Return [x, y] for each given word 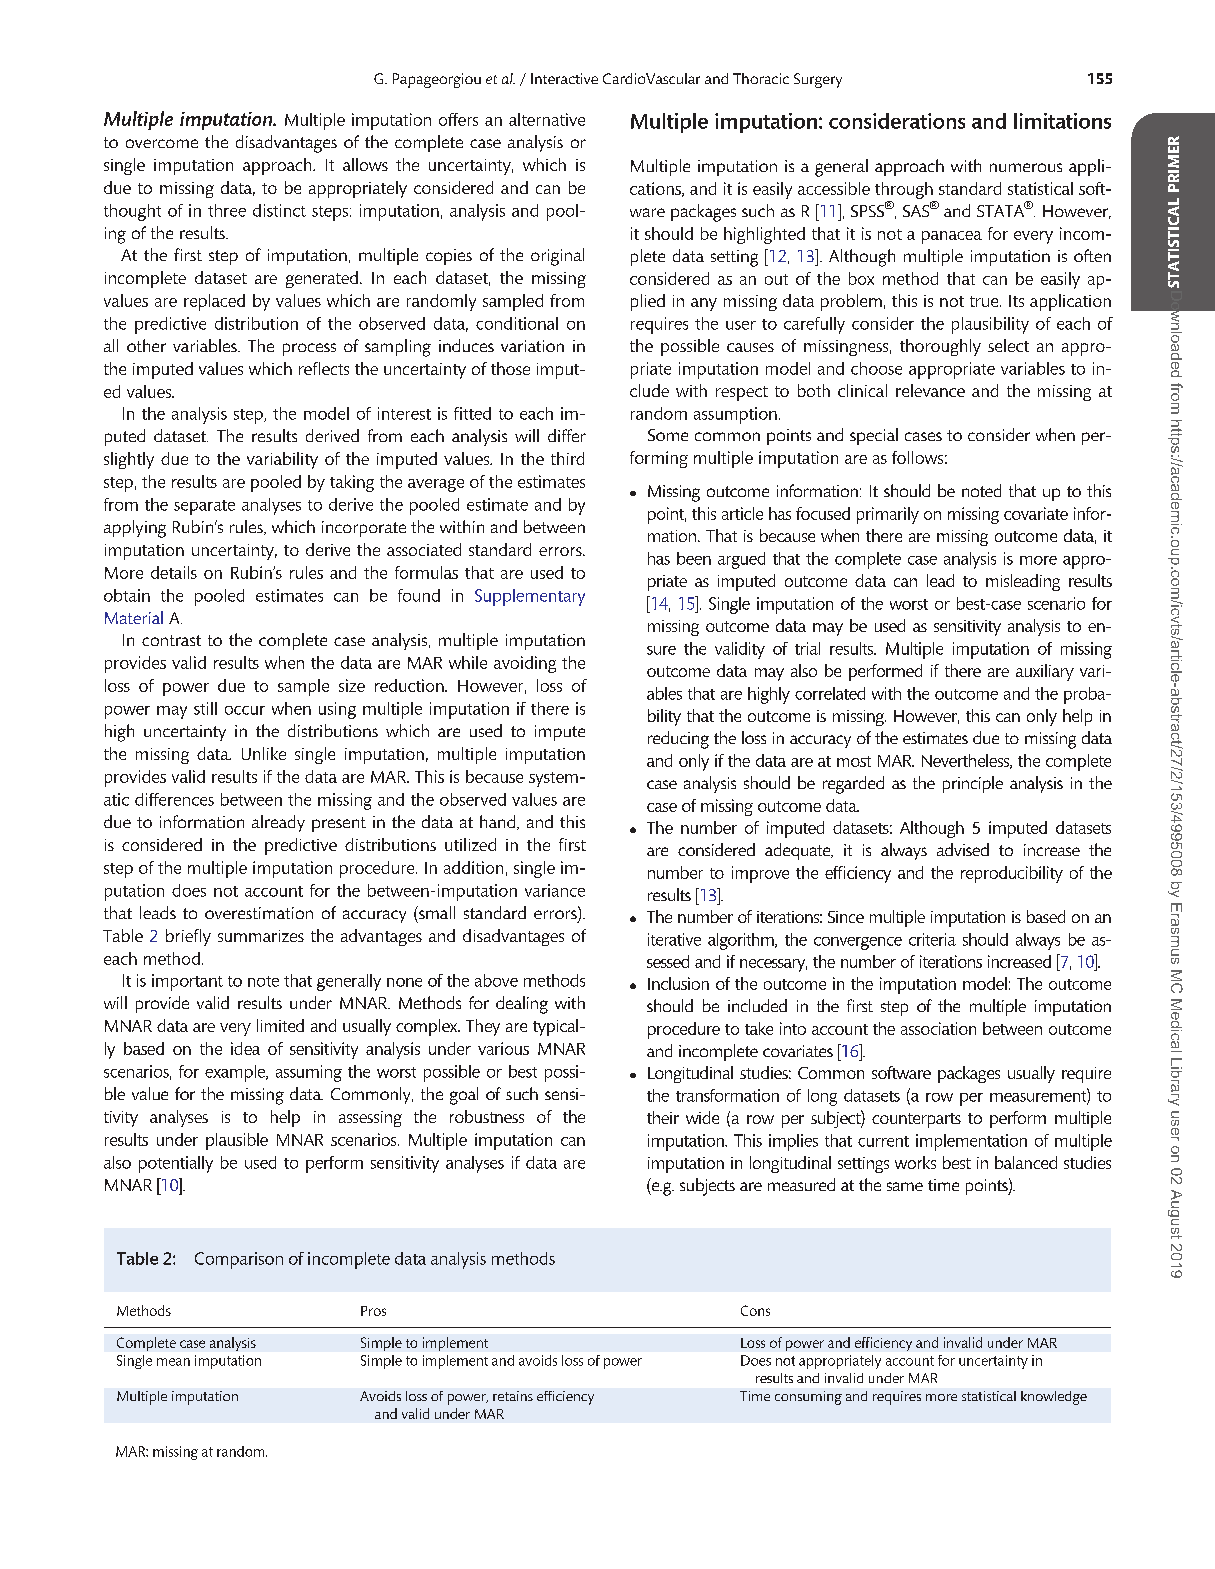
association [938, 1028]
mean [173, 1362]
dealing [522, 1005]
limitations [1062, 121]
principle [973, 784]
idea [245, 1048]
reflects [324, 368]
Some [668, 435]
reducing [678, 740]
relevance [930, 390]
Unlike [264, 753]
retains [513, 1396]
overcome [162, 143]
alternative [547, 119]
